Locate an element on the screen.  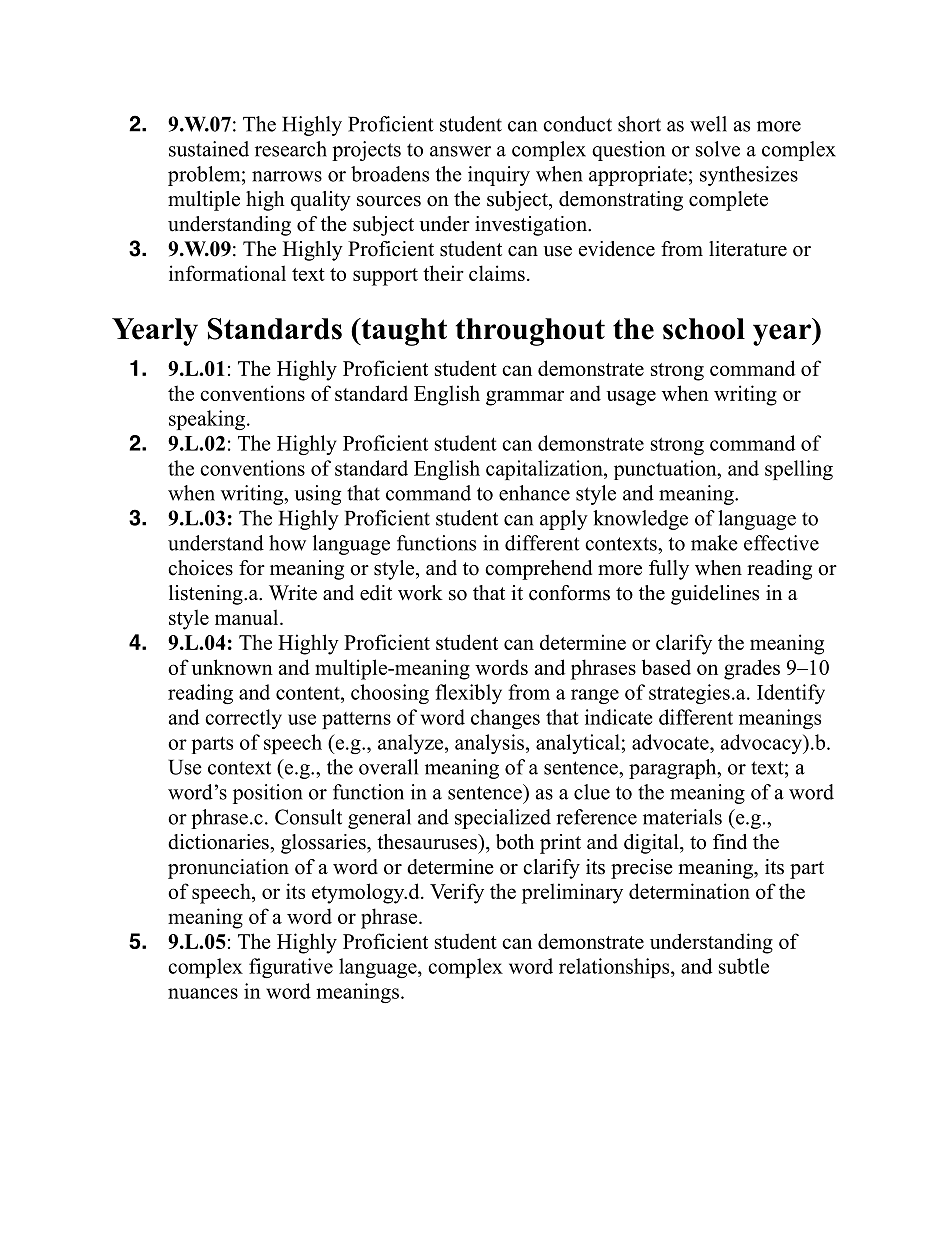
inquiry is located at coordinates (499, 176).
